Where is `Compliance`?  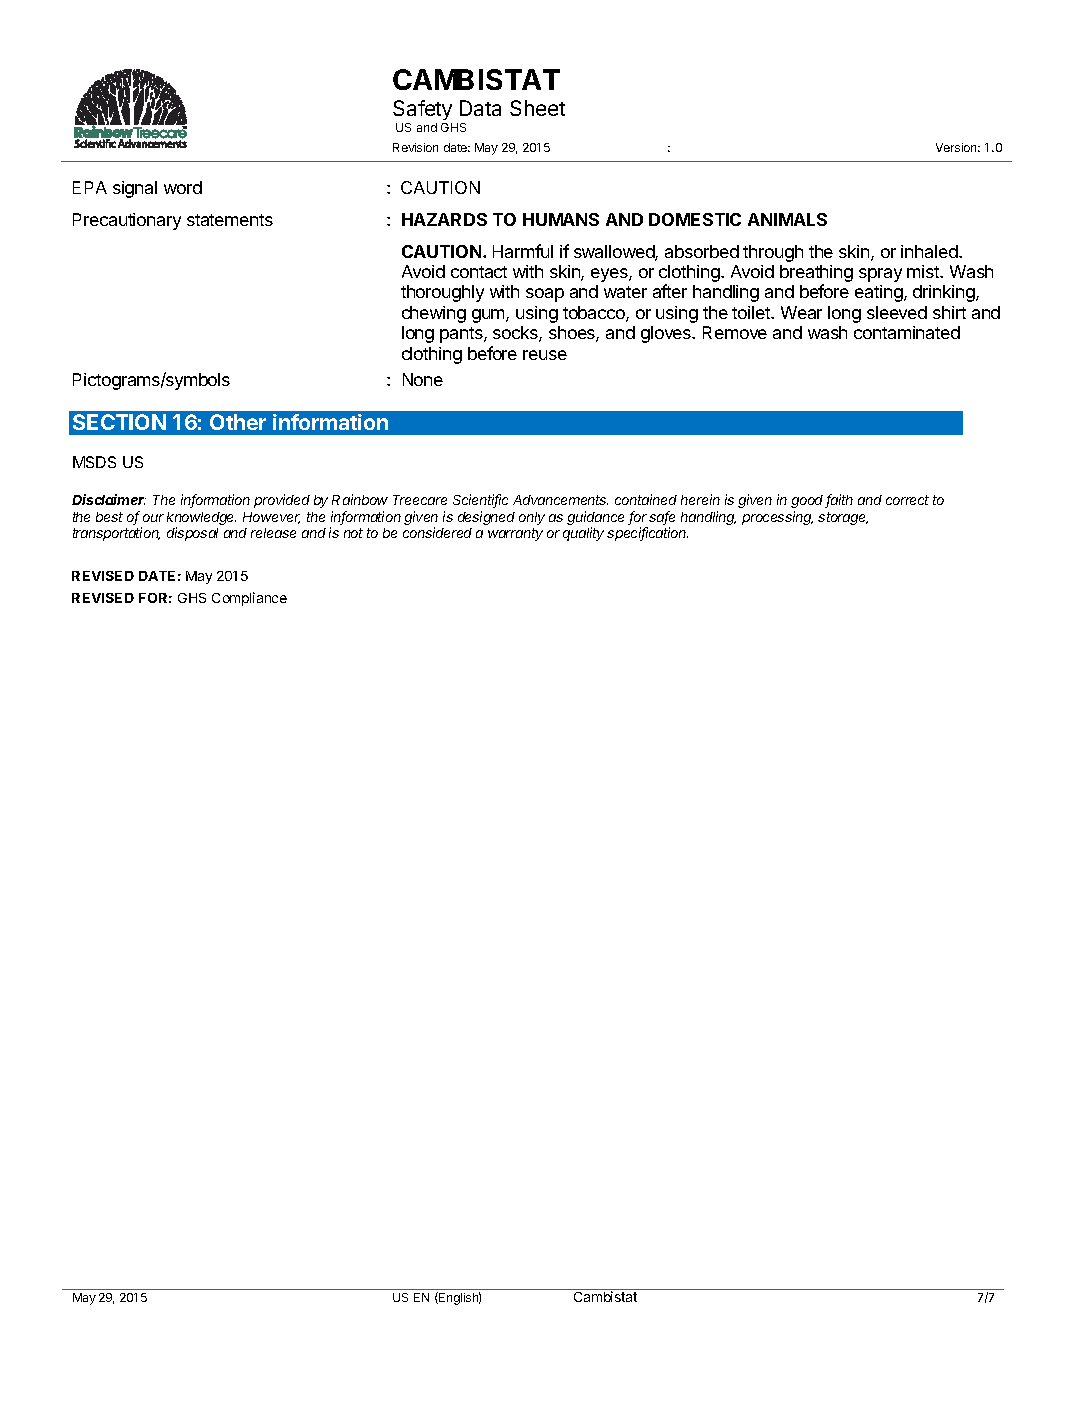
Compliance is located at coordinates (249, 599).
